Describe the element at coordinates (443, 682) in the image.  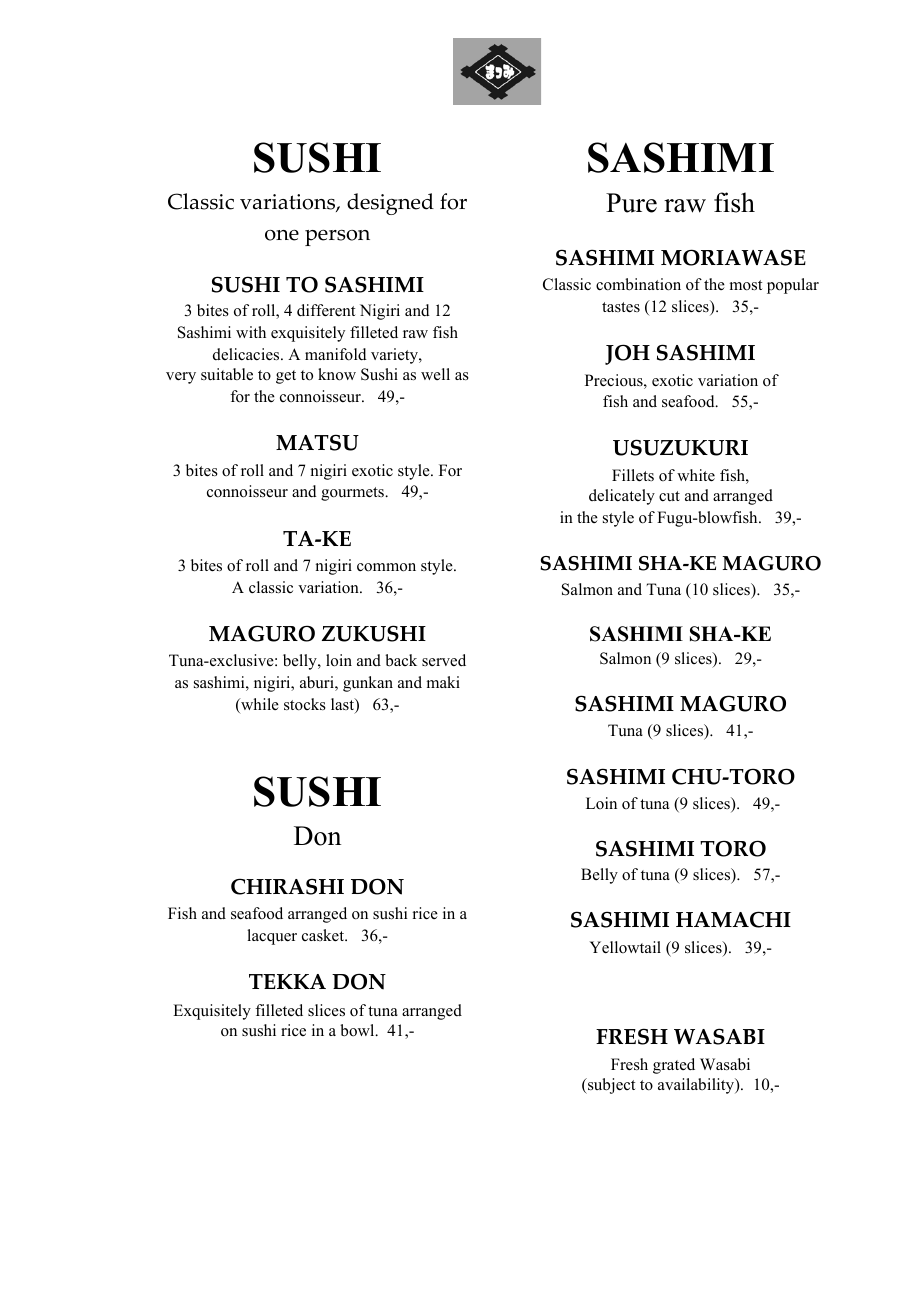
I see `maki` at that location.
